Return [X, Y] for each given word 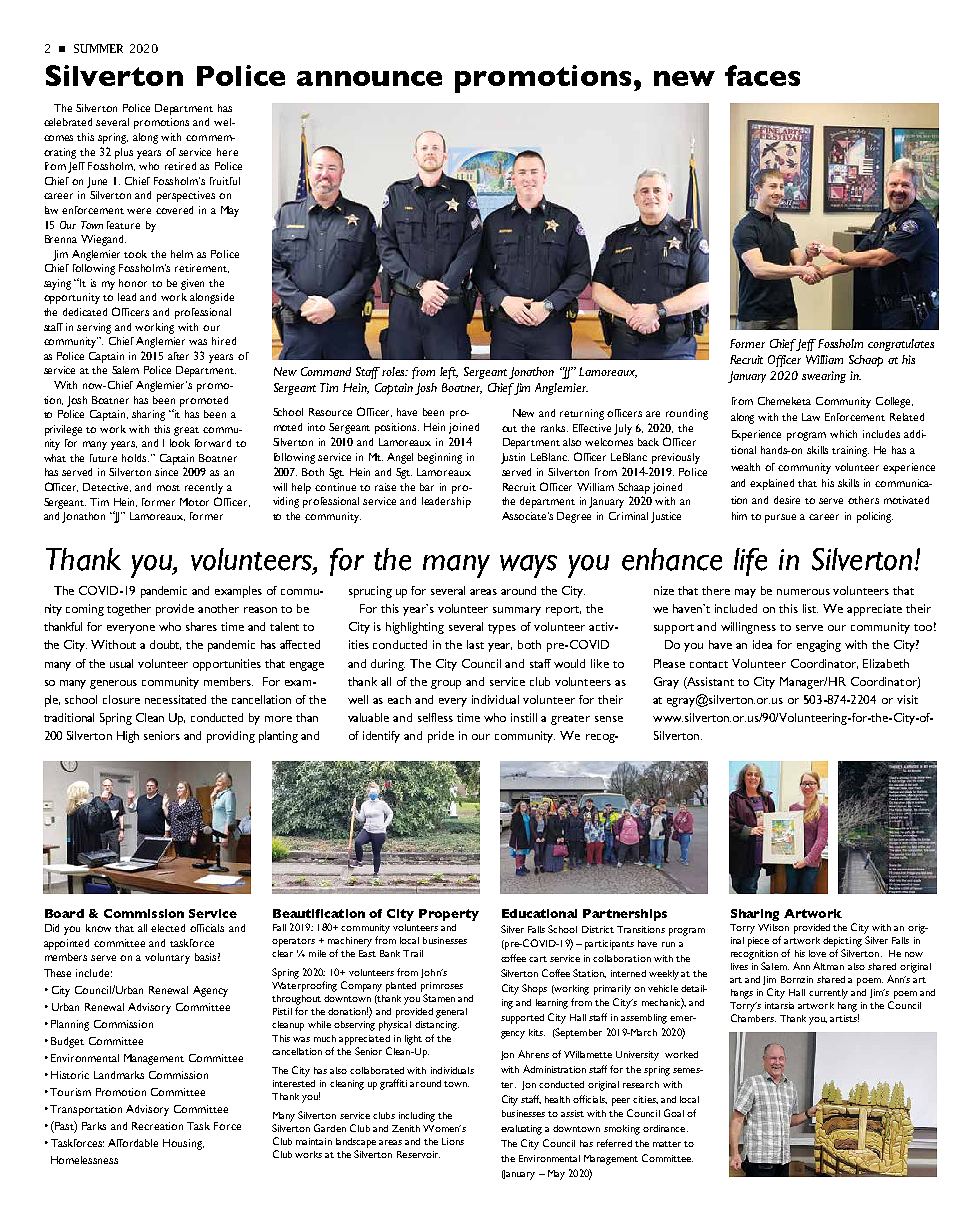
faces [762, 75]
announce [369, 78]
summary [517, 611]
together [129, 610]
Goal [674, 1113]
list [810, 608]
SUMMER [98, 48]
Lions [453, 1141]
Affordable [133, 1143]
